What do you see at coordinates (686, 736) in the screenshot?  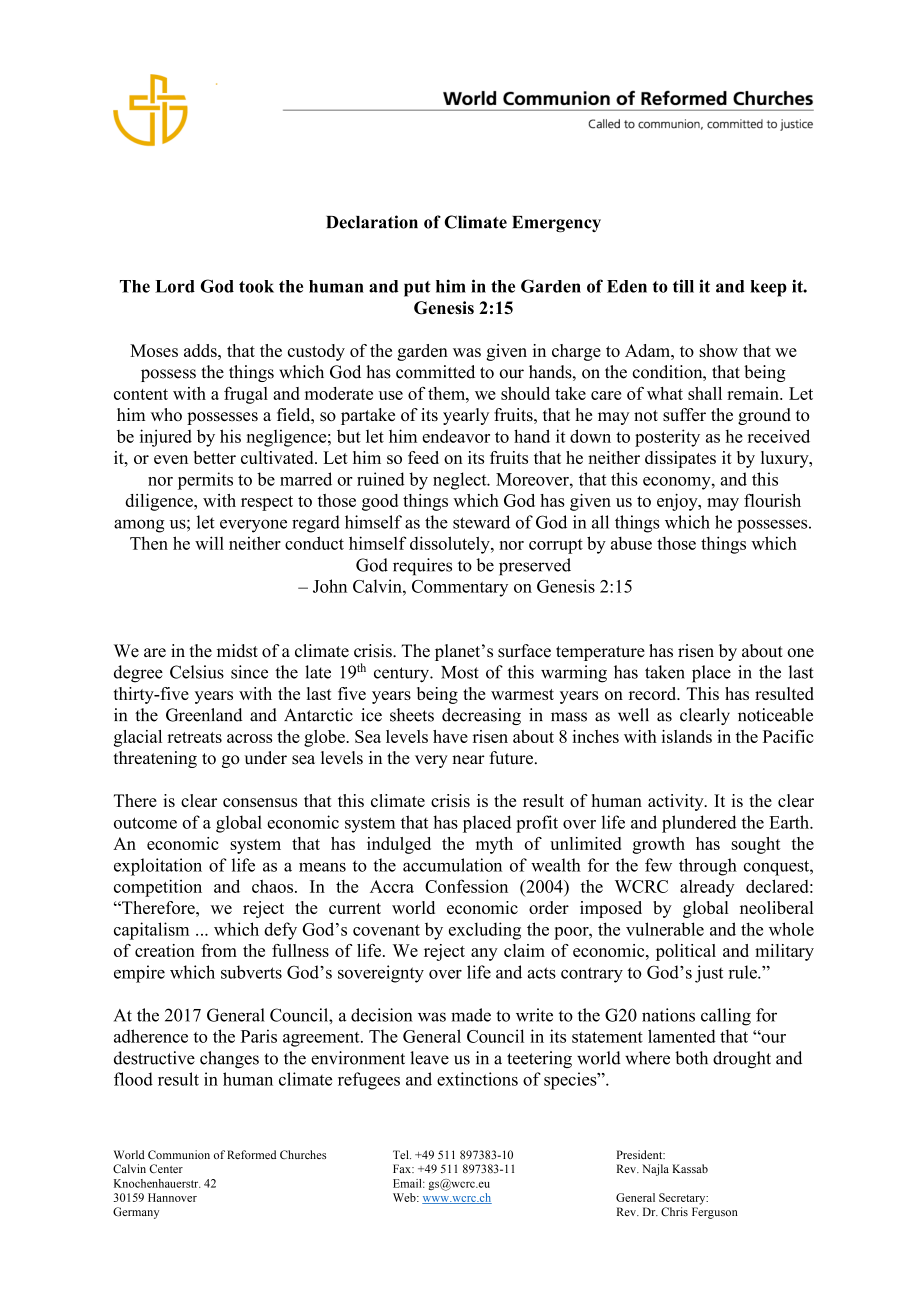 I see `islands` at bounding box center [686, 736].
